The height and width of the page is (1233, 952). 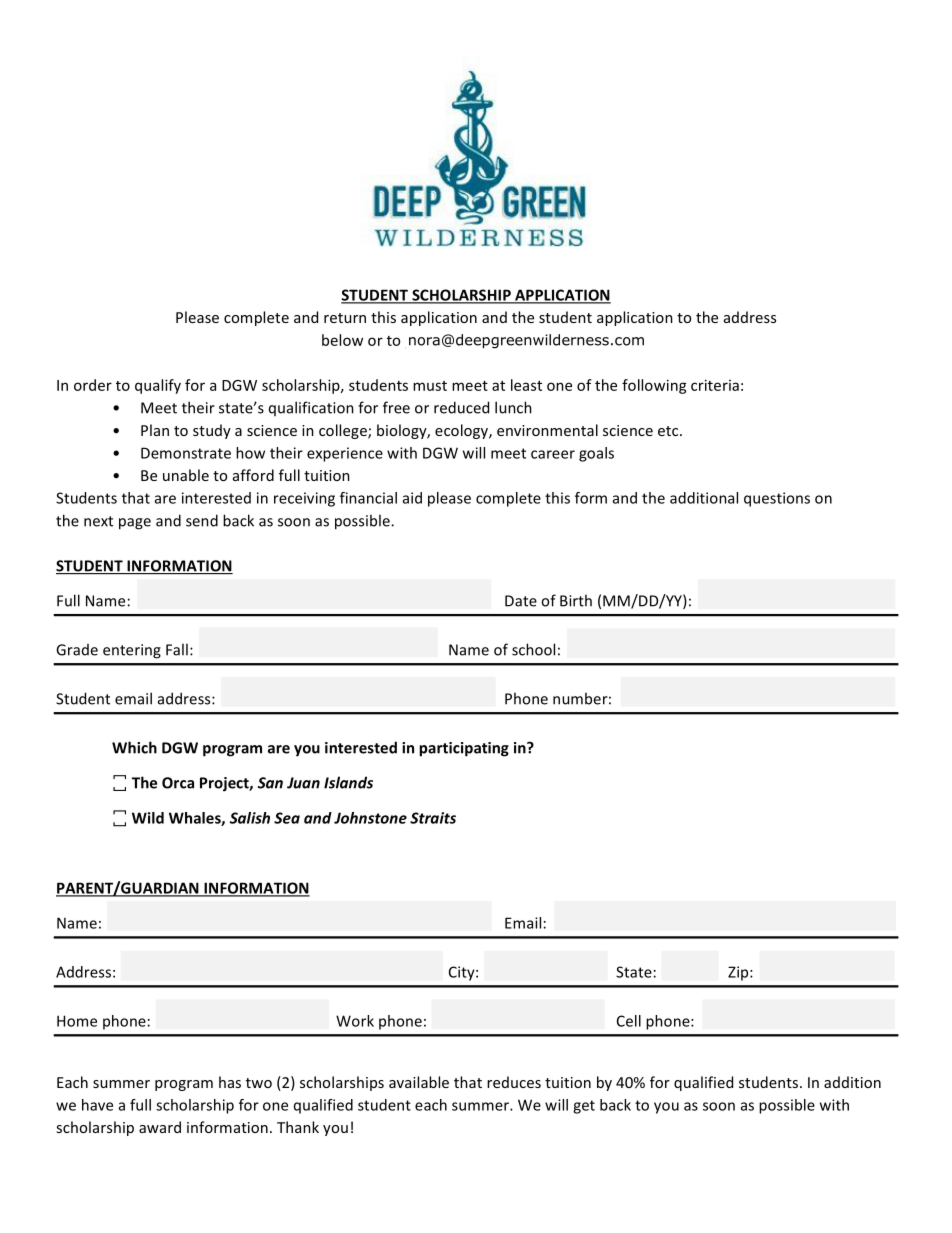 I want to click on must, so click(x=430, y=386).
